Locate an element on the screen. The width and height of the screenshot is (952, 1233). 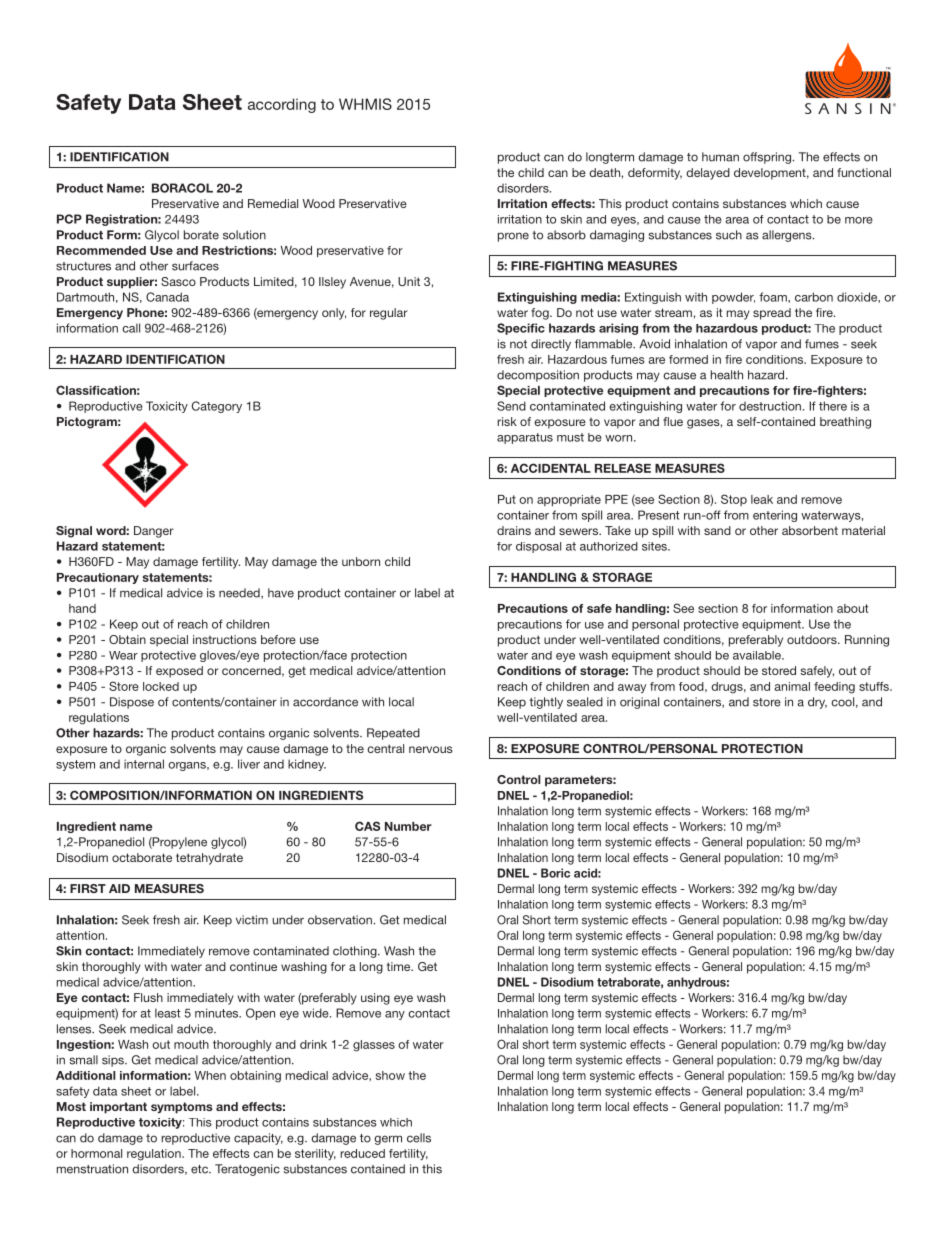
offspring is located at coordinates (768, 158).
